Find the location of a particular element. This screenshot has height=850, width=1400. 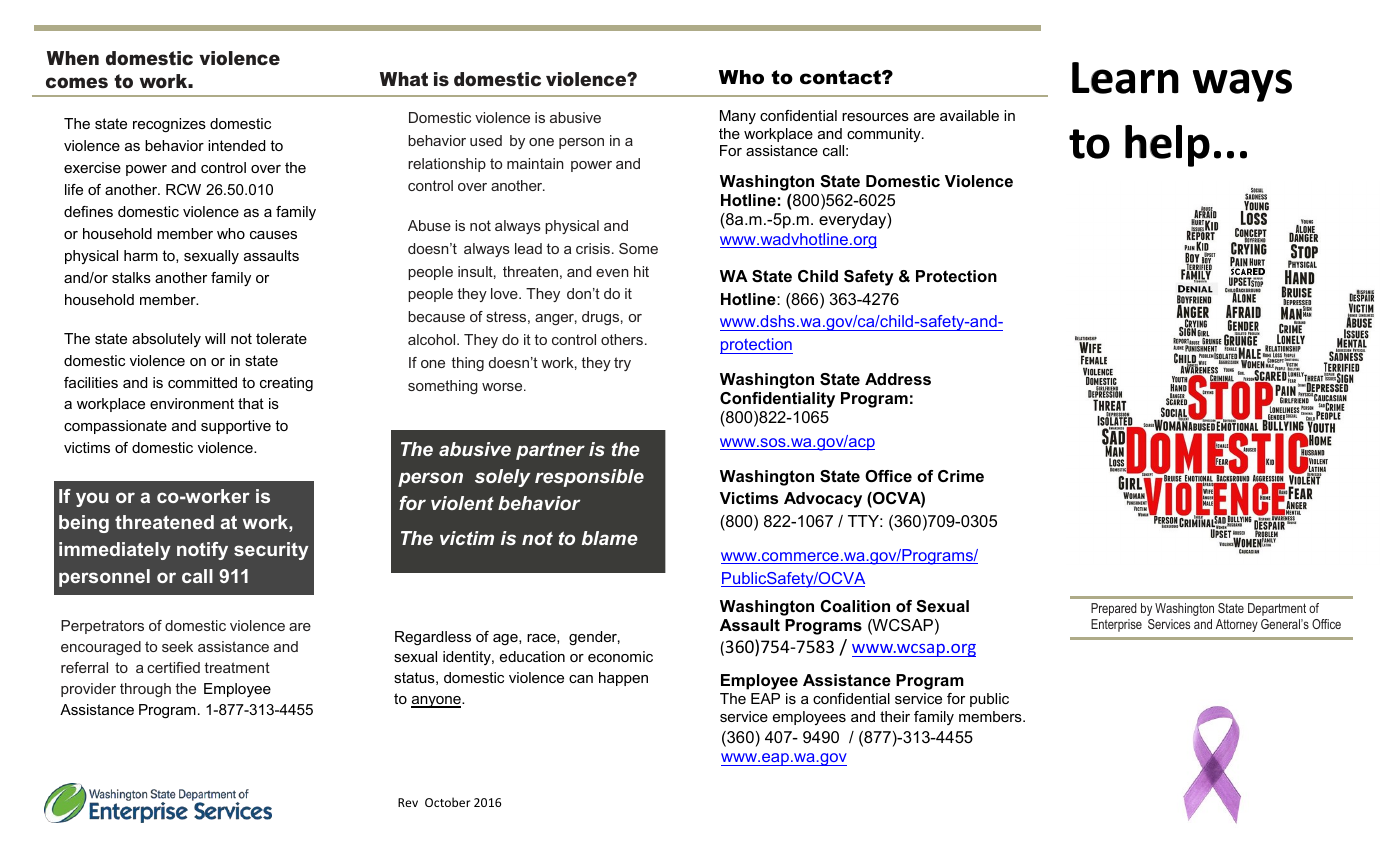

comes is located at coordinates (77, 82).
